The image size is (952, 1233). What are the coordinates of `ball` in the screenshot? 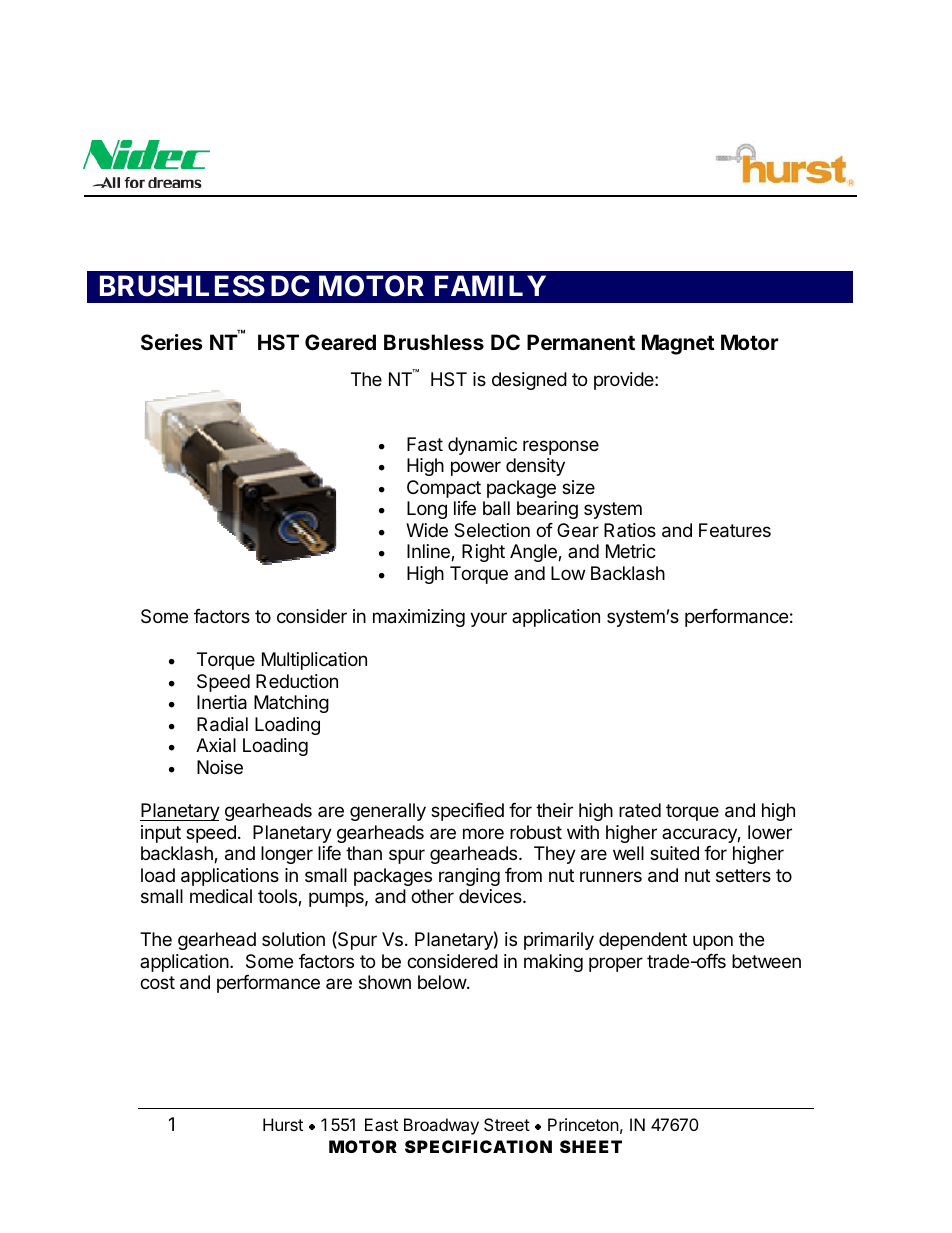 It's located at (496, 508).
